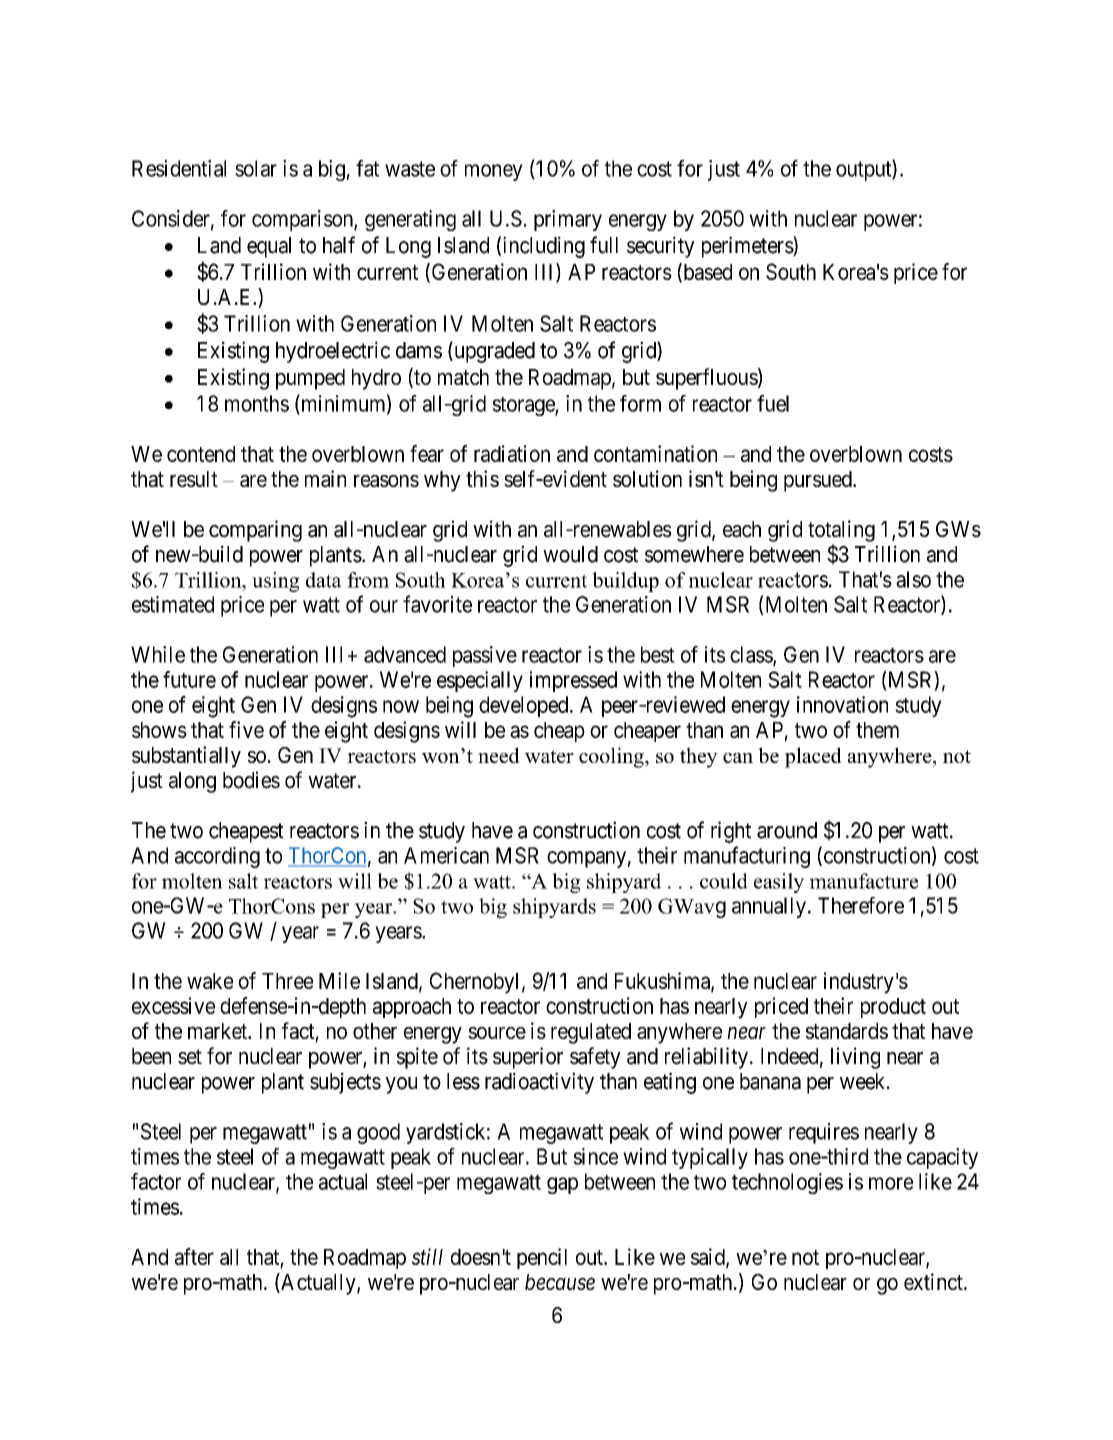  What do you see at coordinates (842, 704) in the page?
I see `innovation` at bounding box center [842, 704].
